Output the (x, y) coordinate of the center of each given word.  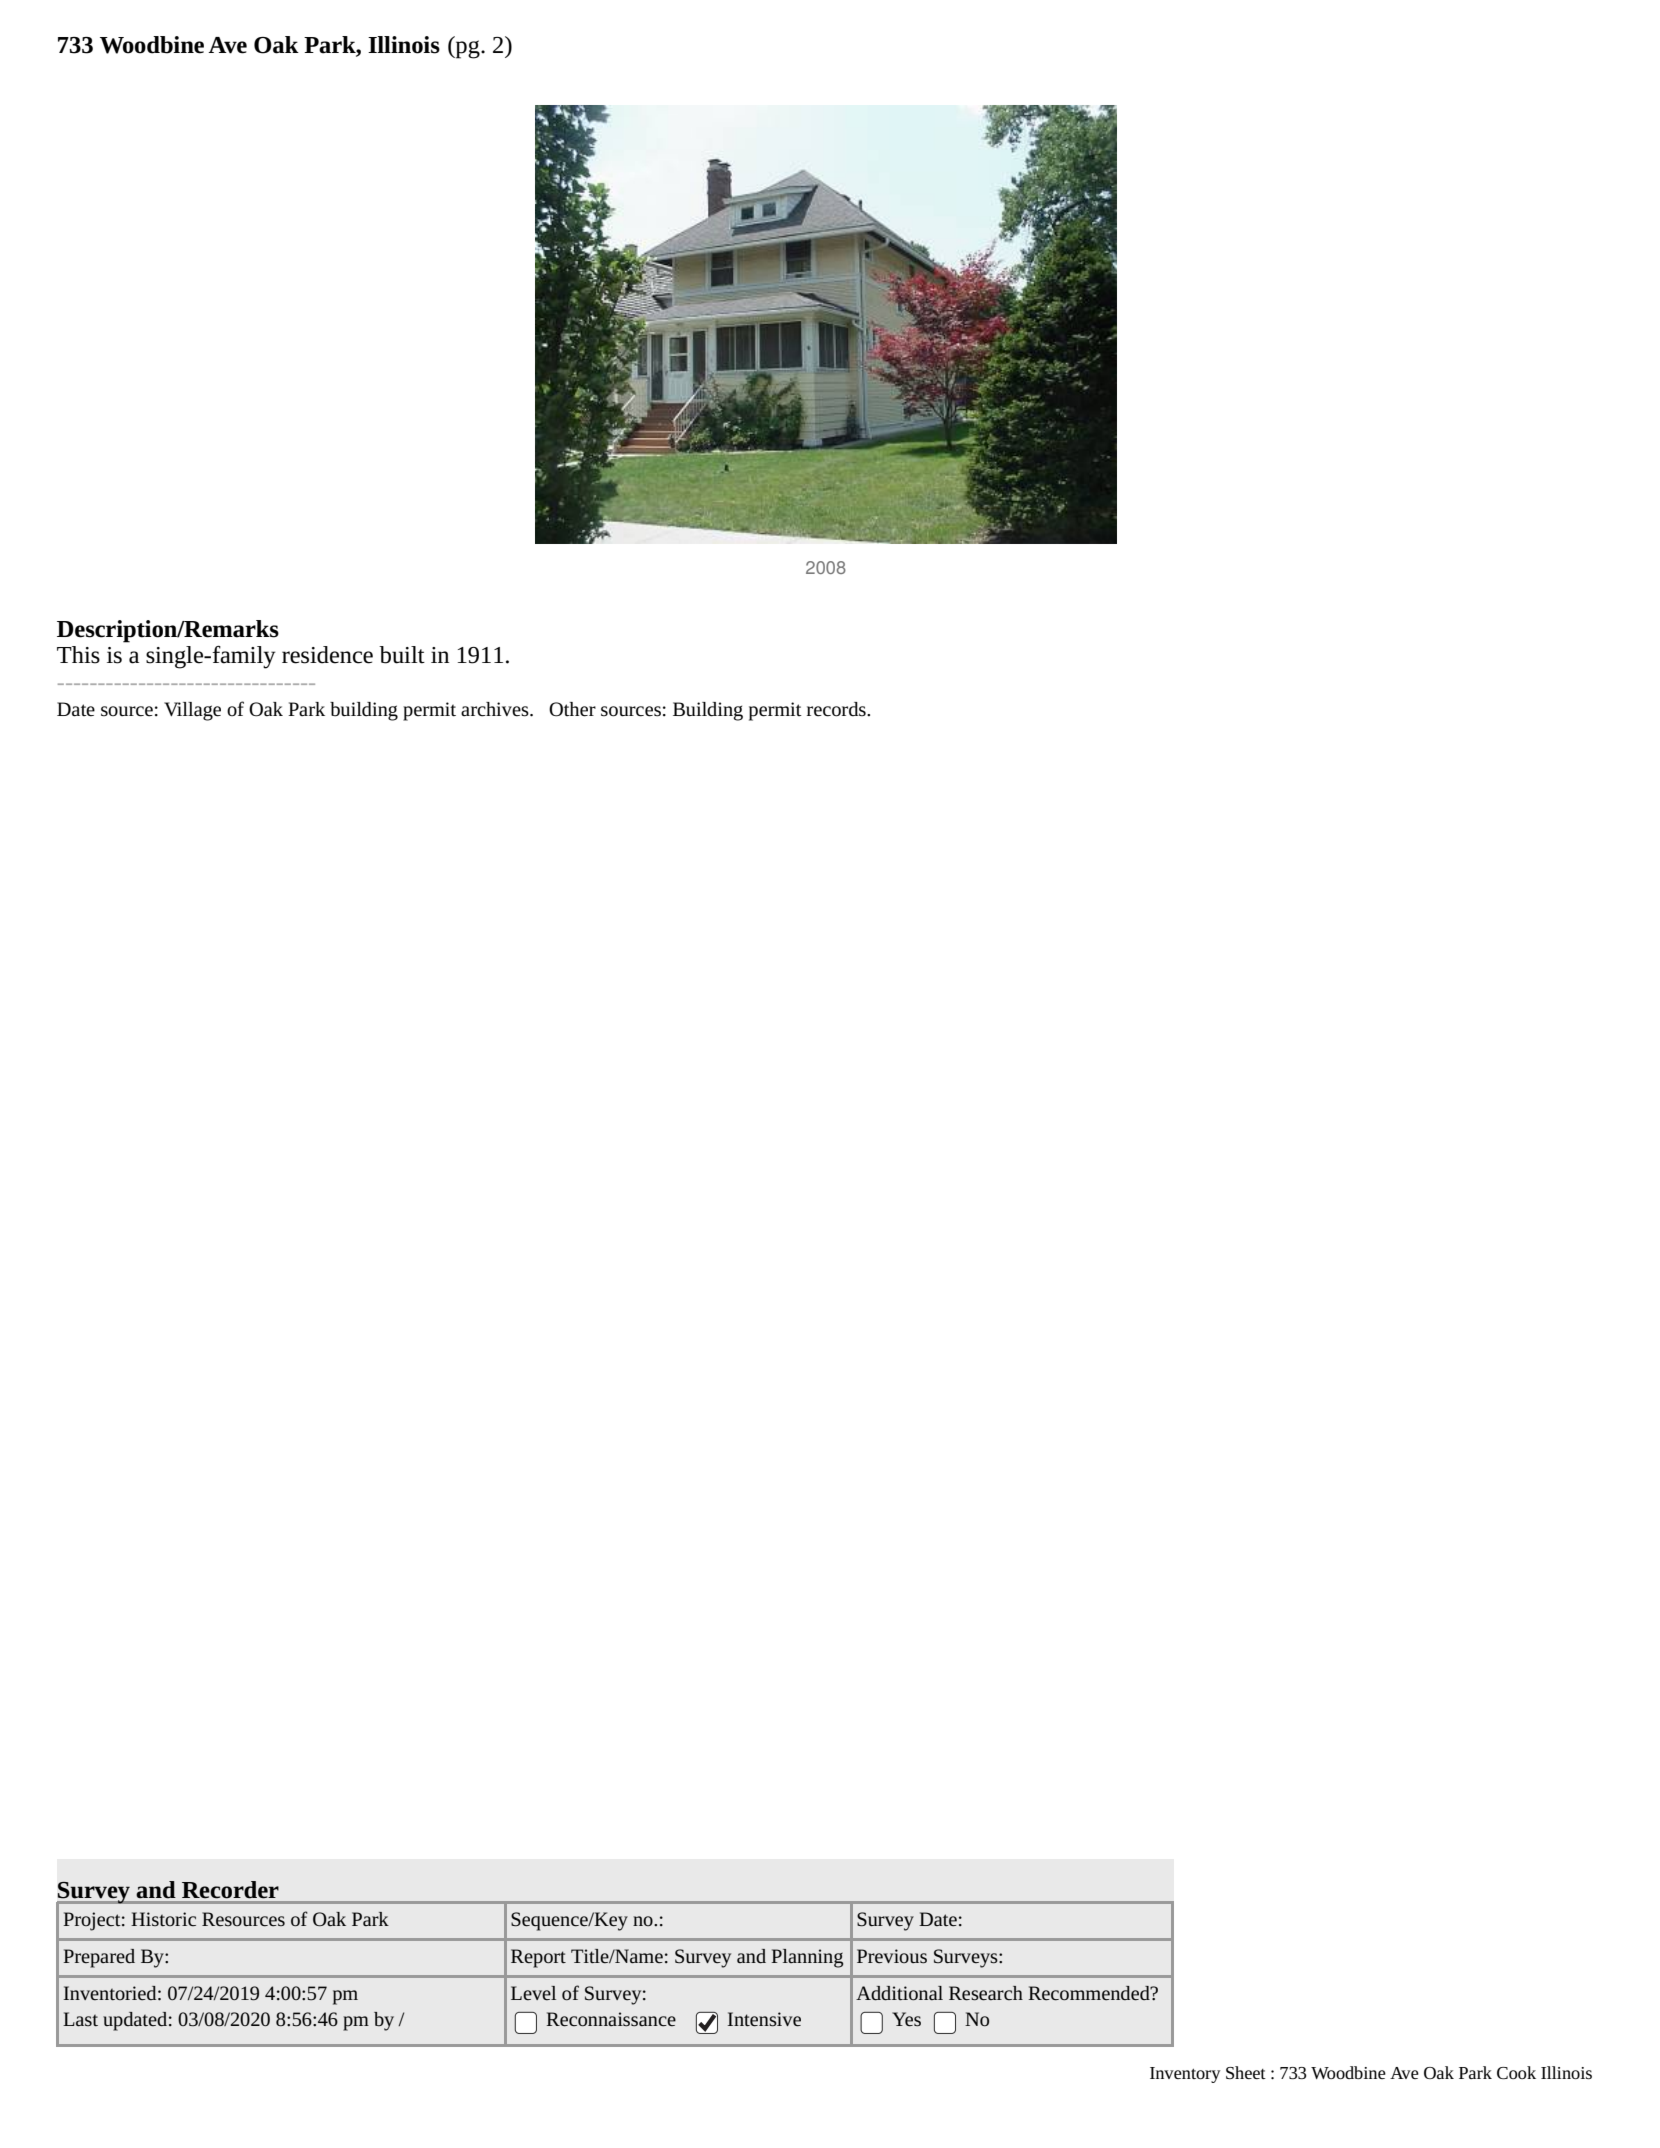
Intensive (764, 2019)
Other (572, 709)
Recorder (230, 1890)
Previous (892, 1956)
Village (192, 711)
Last (80, 2019)
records (837, 709)
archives (496, 709)
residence (327, 655)
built (402, 655)
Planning (807, 1958)
